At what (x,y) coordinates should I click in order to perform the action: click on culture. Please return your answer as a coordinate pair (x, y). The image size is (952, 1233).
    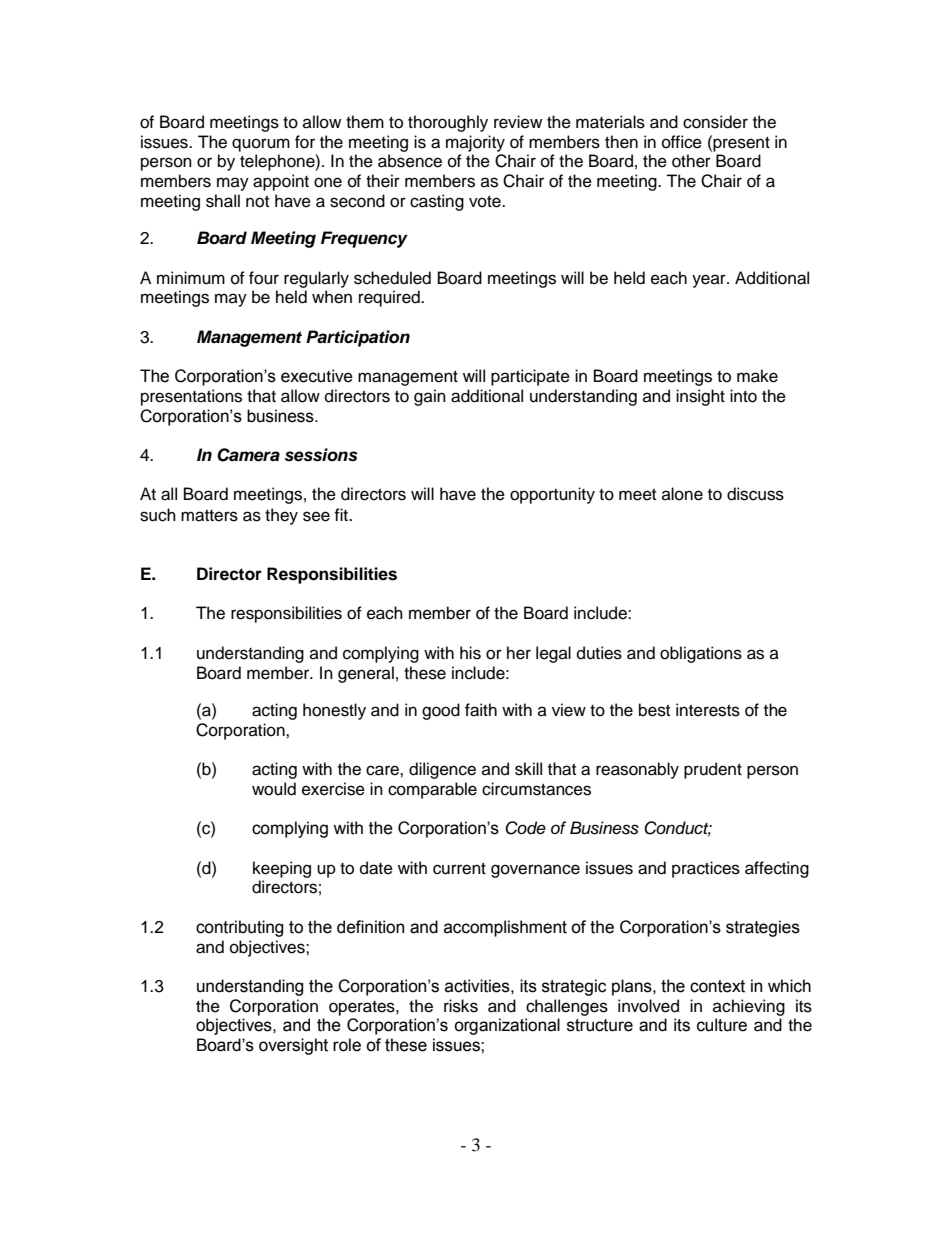
    Looking at the image, I should click on (722, 1025).
